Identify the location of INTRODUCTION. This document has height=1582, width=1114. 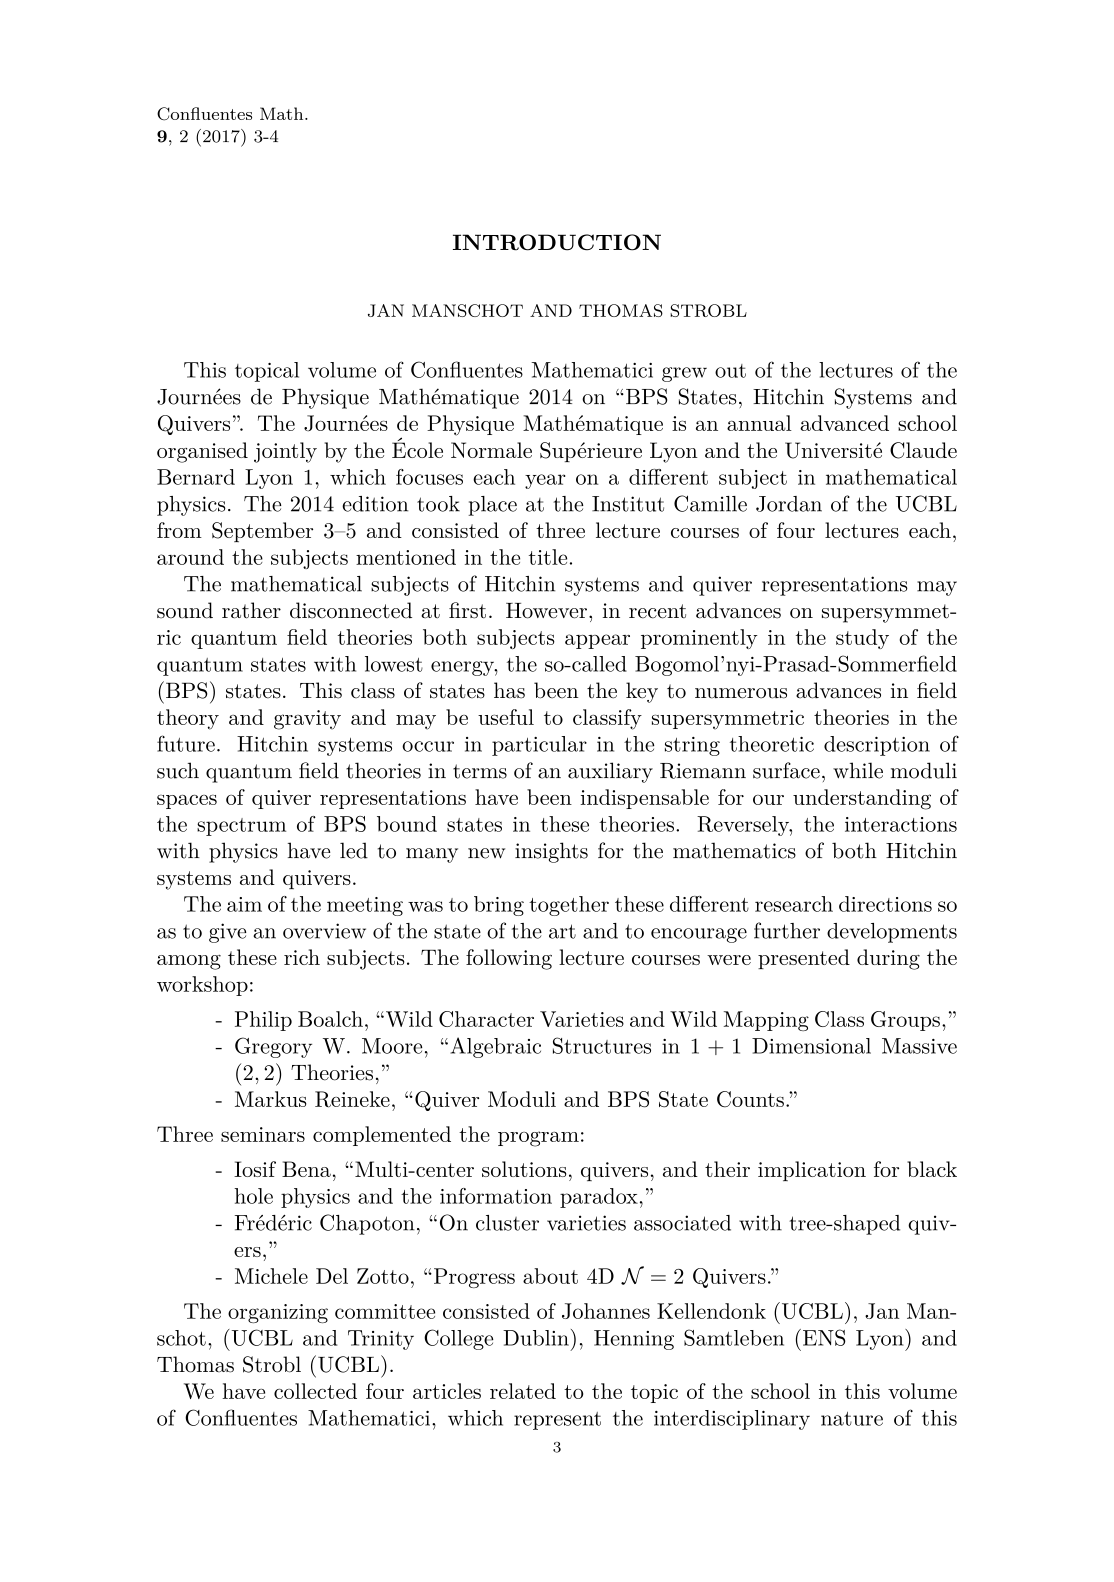
(557, 242).
